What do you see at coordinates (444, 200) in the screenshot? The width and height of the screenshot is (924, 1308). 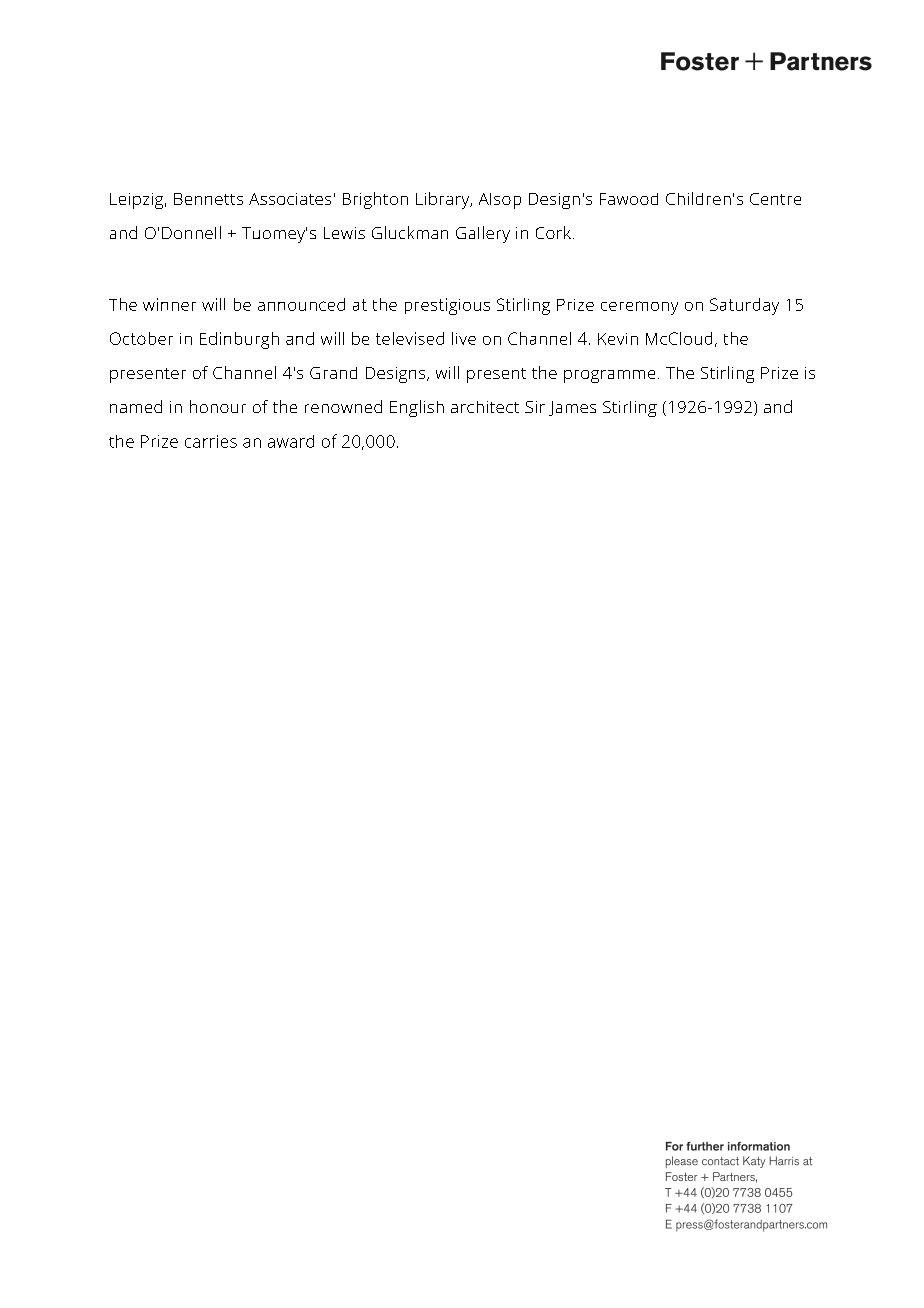 I see `Library` at bounding box center [444, 200].
